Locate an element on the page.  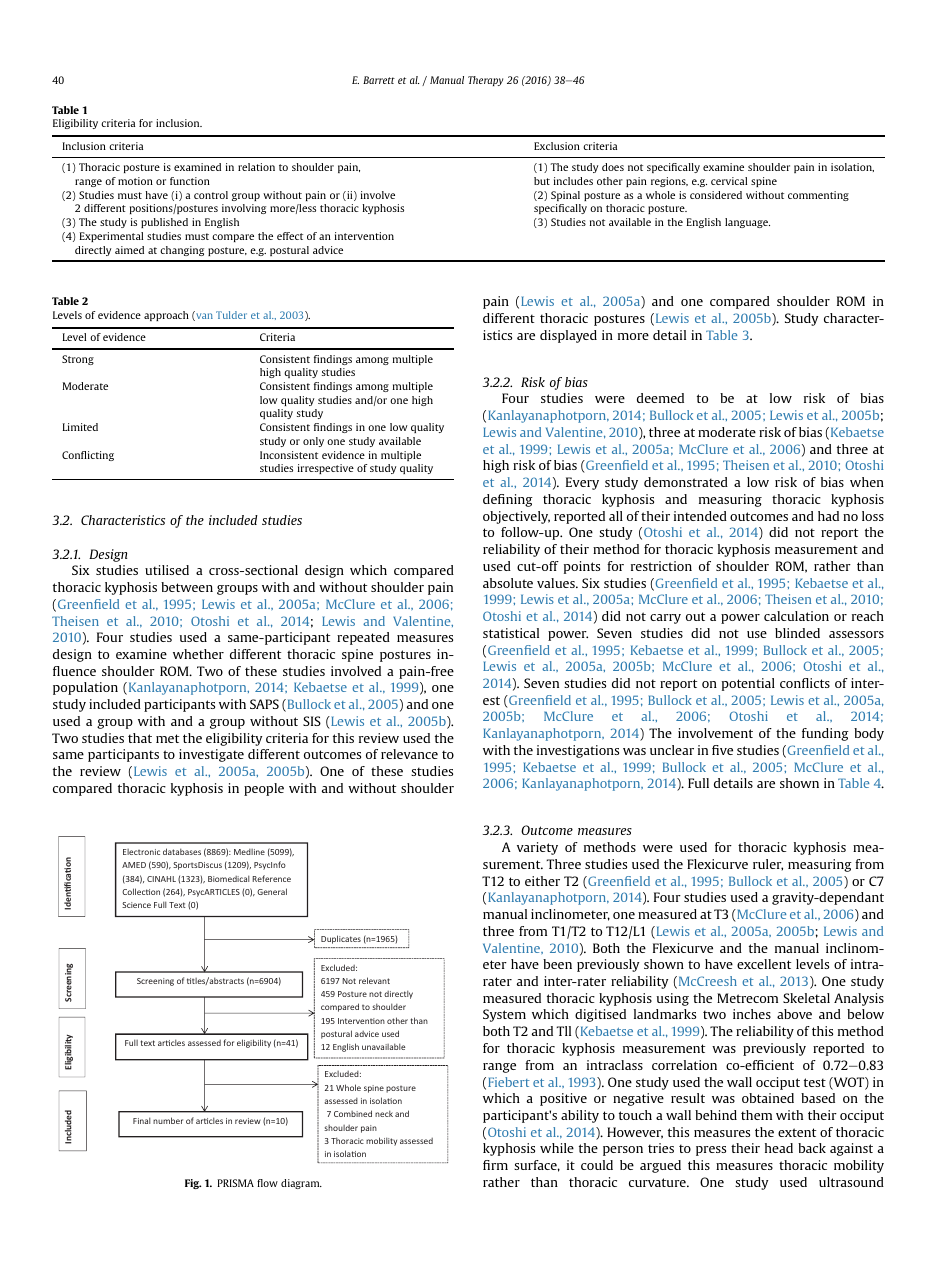
Limited is located at coordinates (80, 427).
